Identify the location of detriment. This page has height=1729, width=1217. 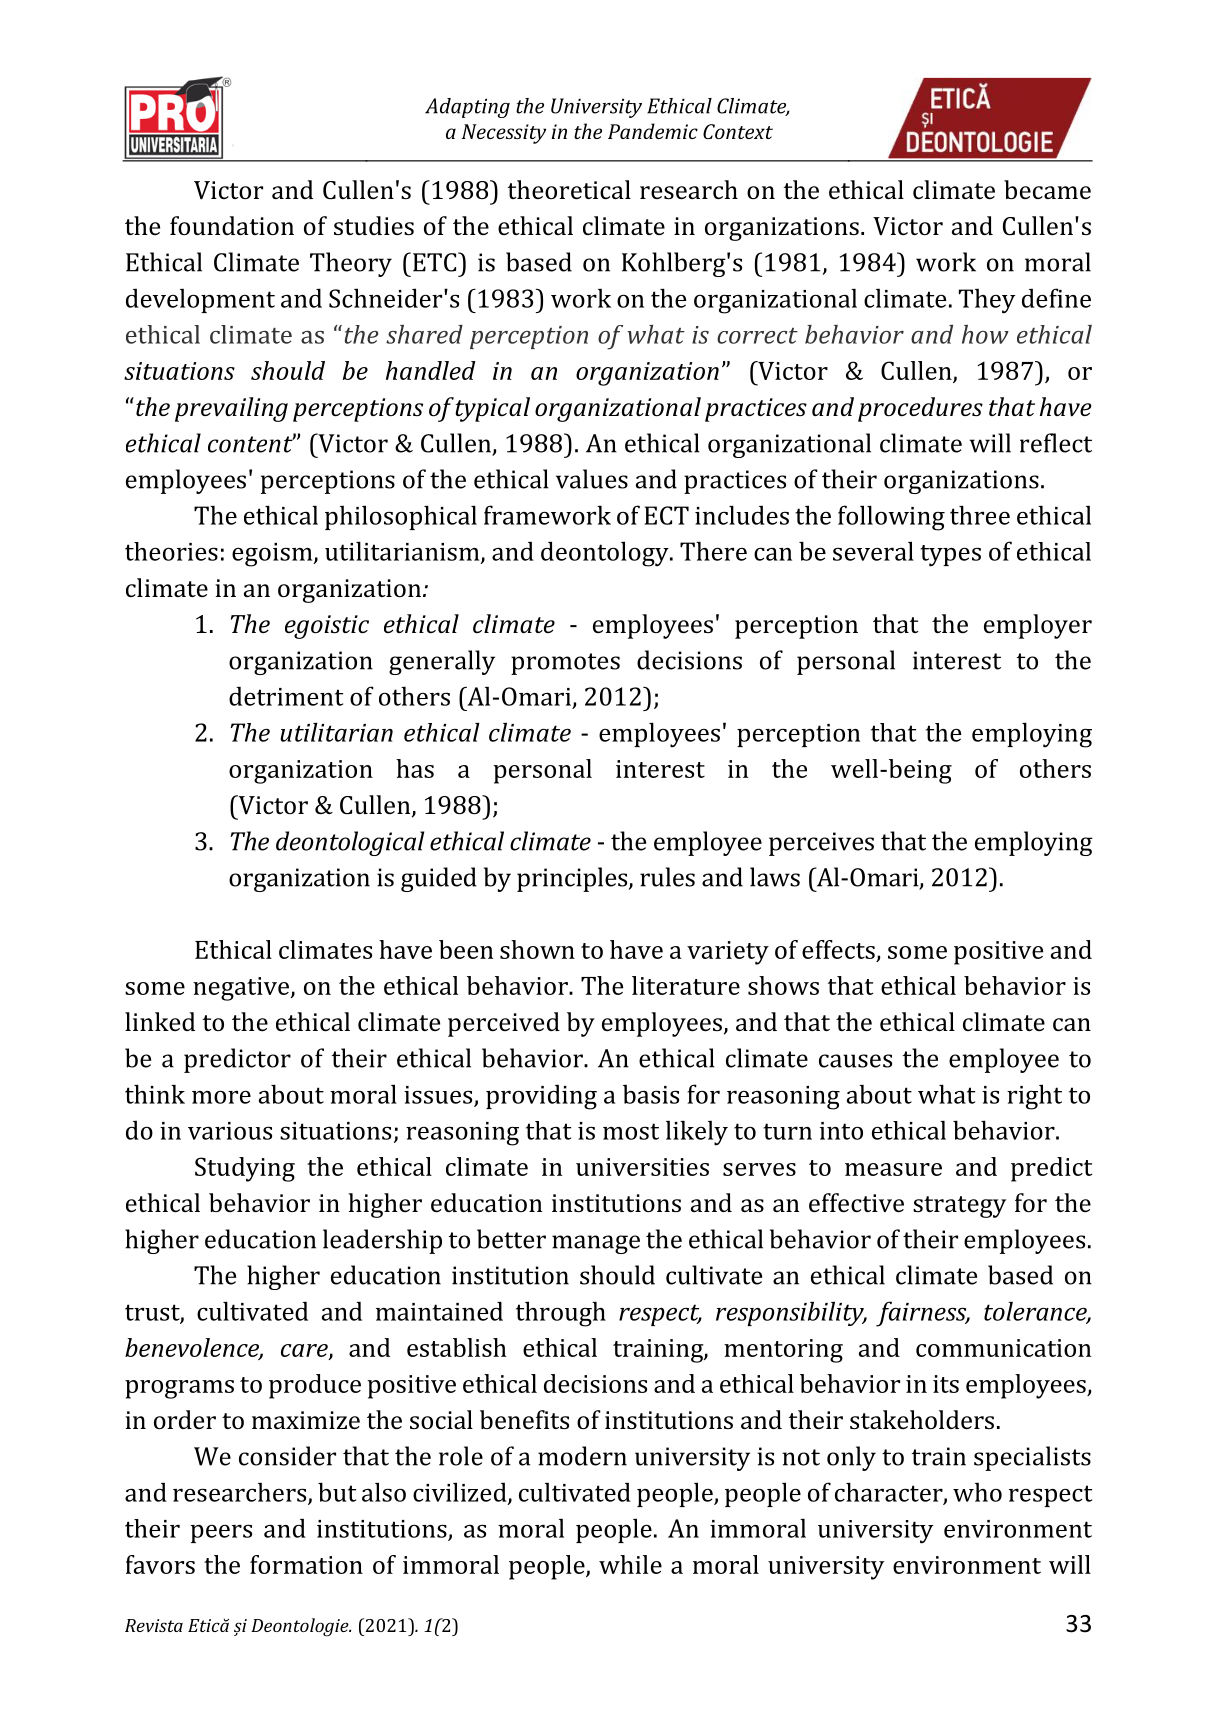
(286, 696).
